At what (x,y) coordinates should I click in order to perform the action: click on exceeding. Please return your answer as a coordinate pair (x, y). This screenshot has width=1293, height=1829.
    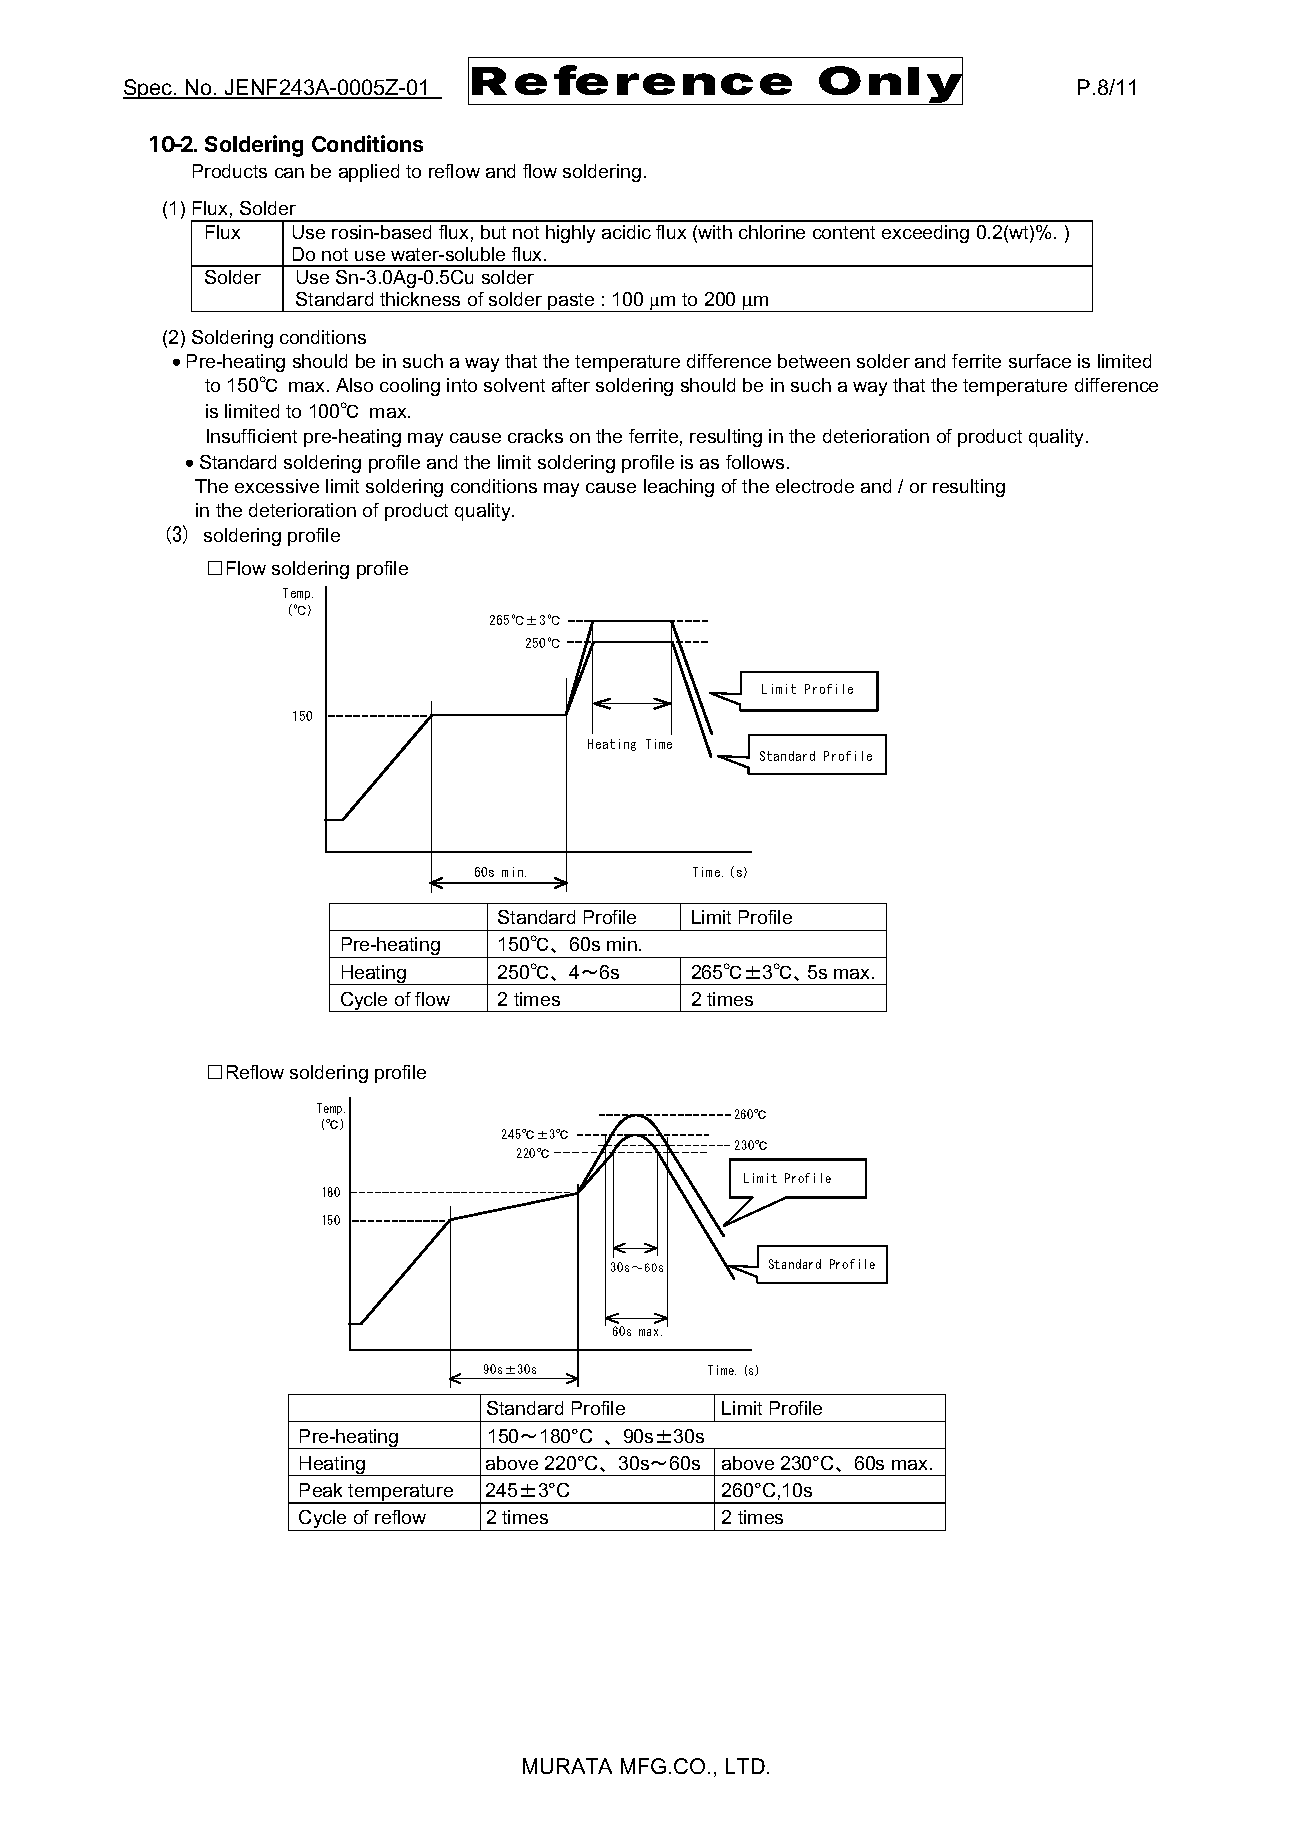
    Looking at the image, I should click on (925, 234).
